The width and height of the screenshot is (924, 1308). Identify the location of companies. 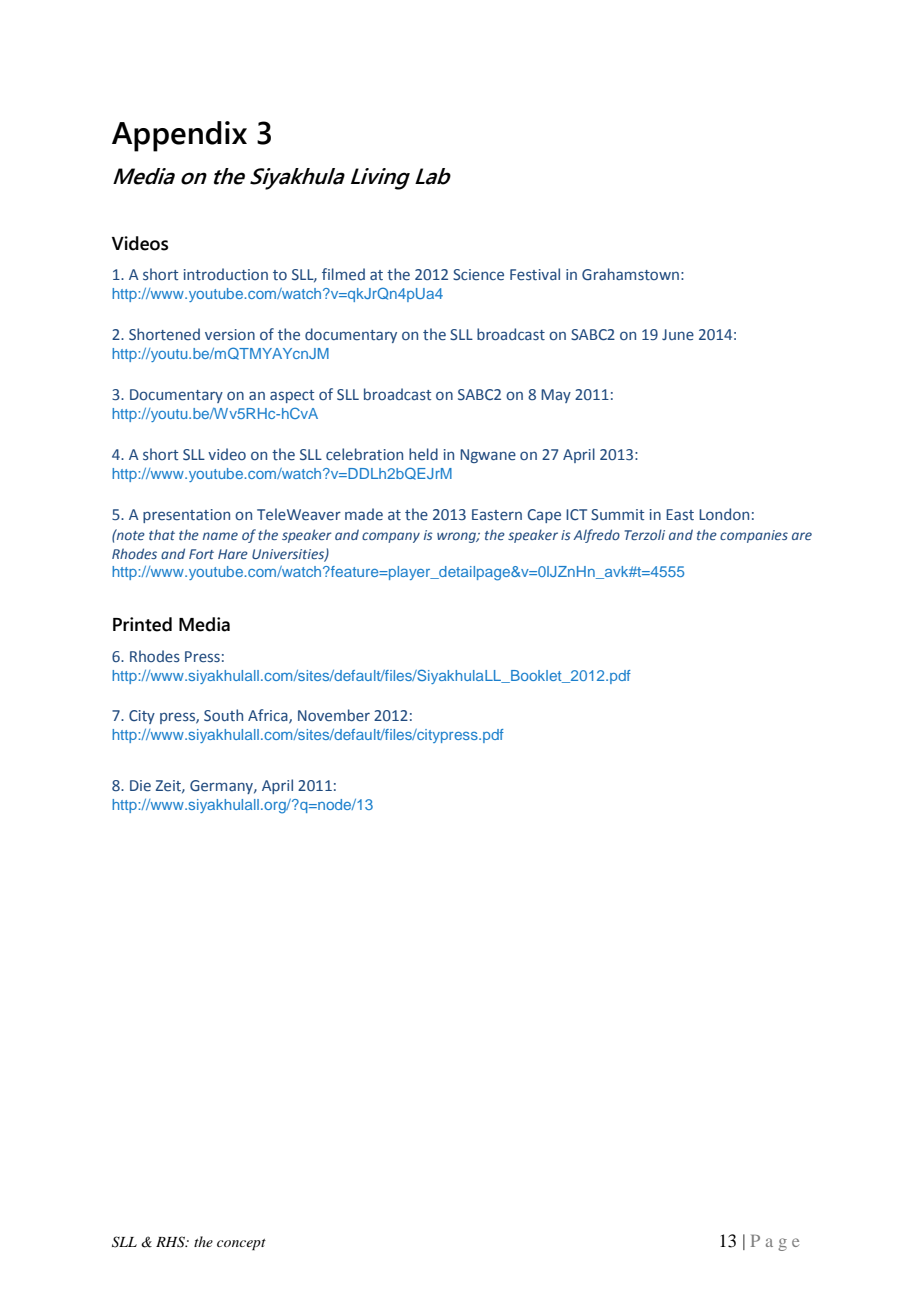
(754, 536).
